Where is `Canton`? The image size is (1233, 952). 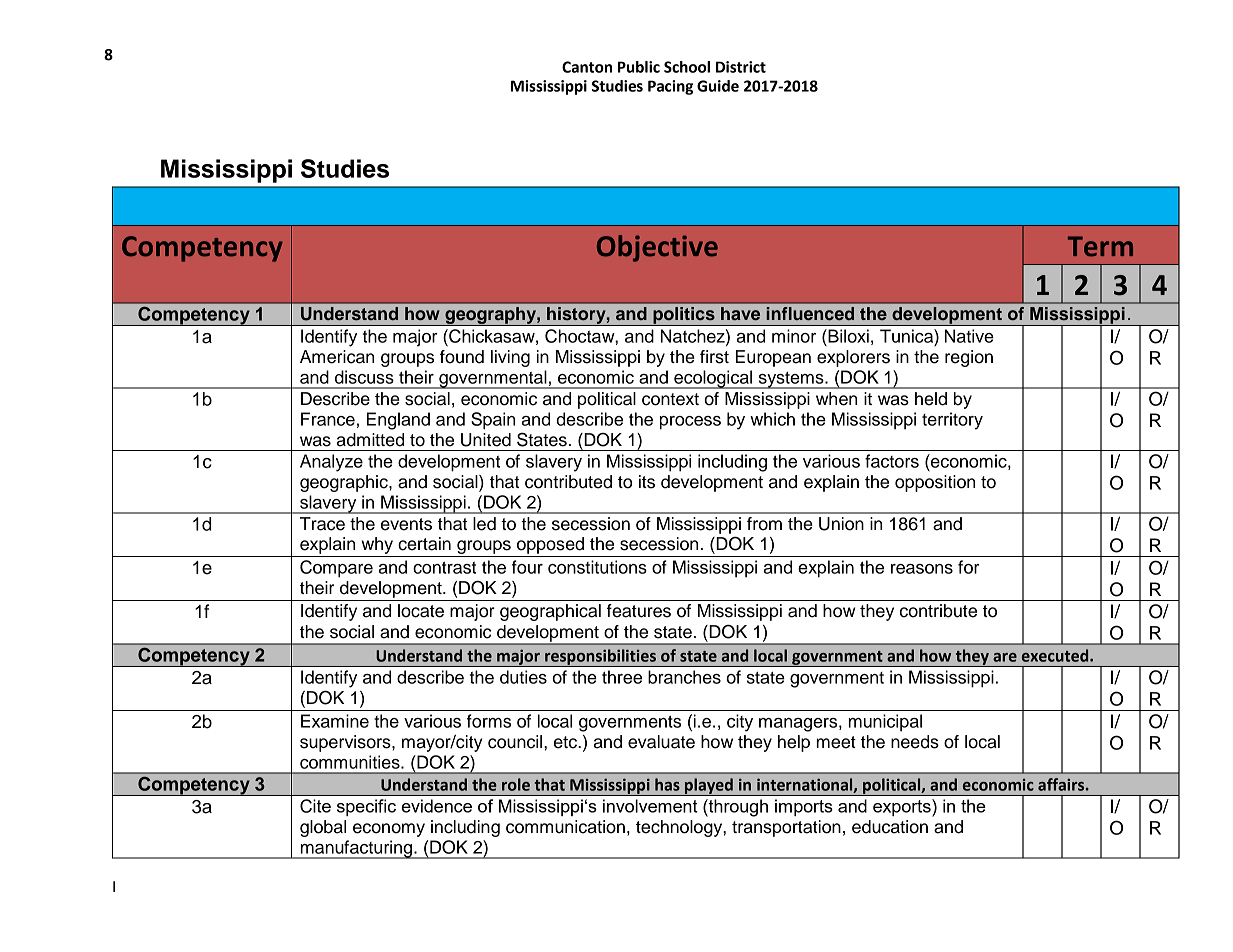
Canton is located at coordinates (587, 67).
